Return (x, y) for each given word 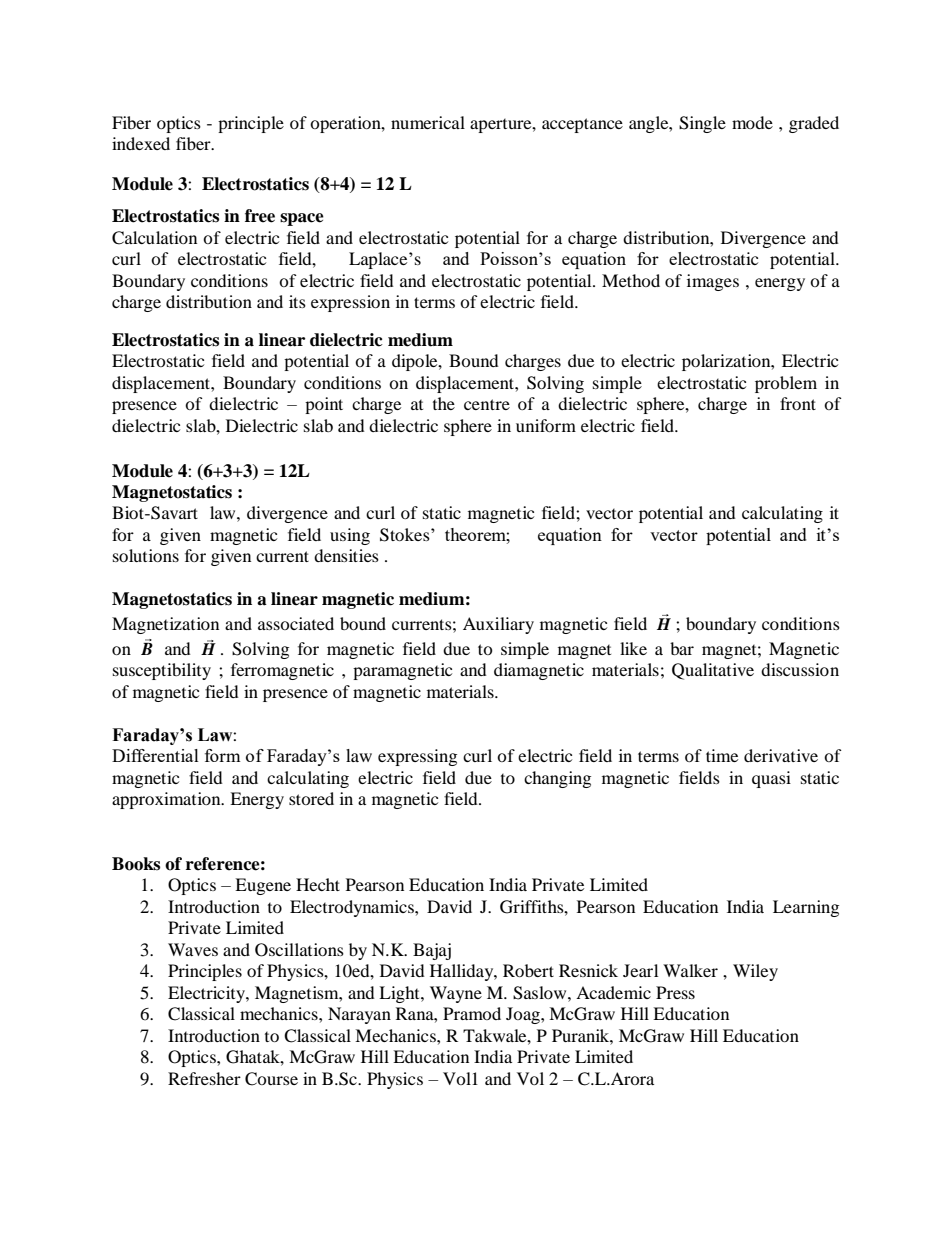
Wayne (456, 994)
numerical (428, 122)
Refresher (204, 1078)
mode (752, 122)
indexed (141, 143)
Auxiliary (498, 625)
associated (296, 623)
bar (682, 648)
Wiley (755, 972)
